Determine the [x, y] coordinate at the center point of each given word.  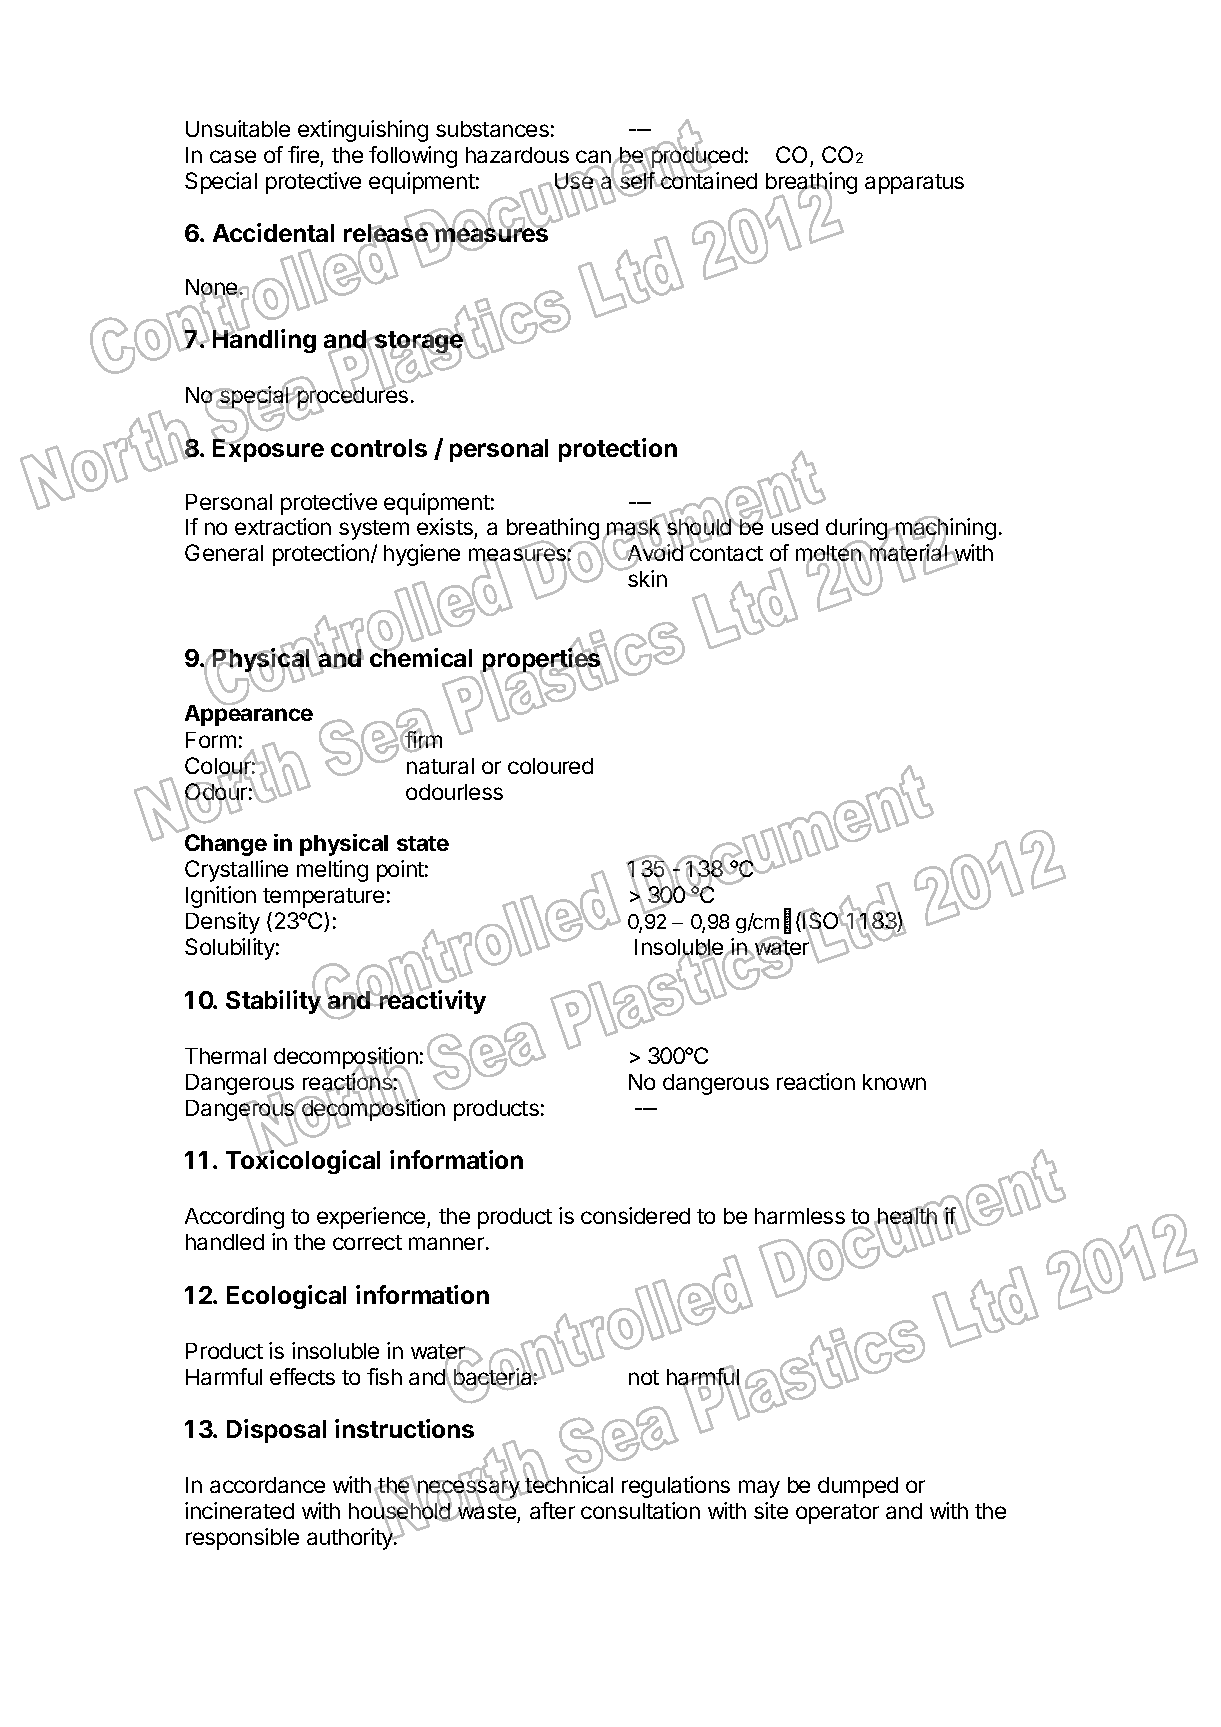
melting [332, 871]
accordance [267, 1485]
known [894, 1082]
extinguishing [363, 131]
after [552, 1510]
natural [440, 766]
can [594, 158]
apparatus [914, 184]
